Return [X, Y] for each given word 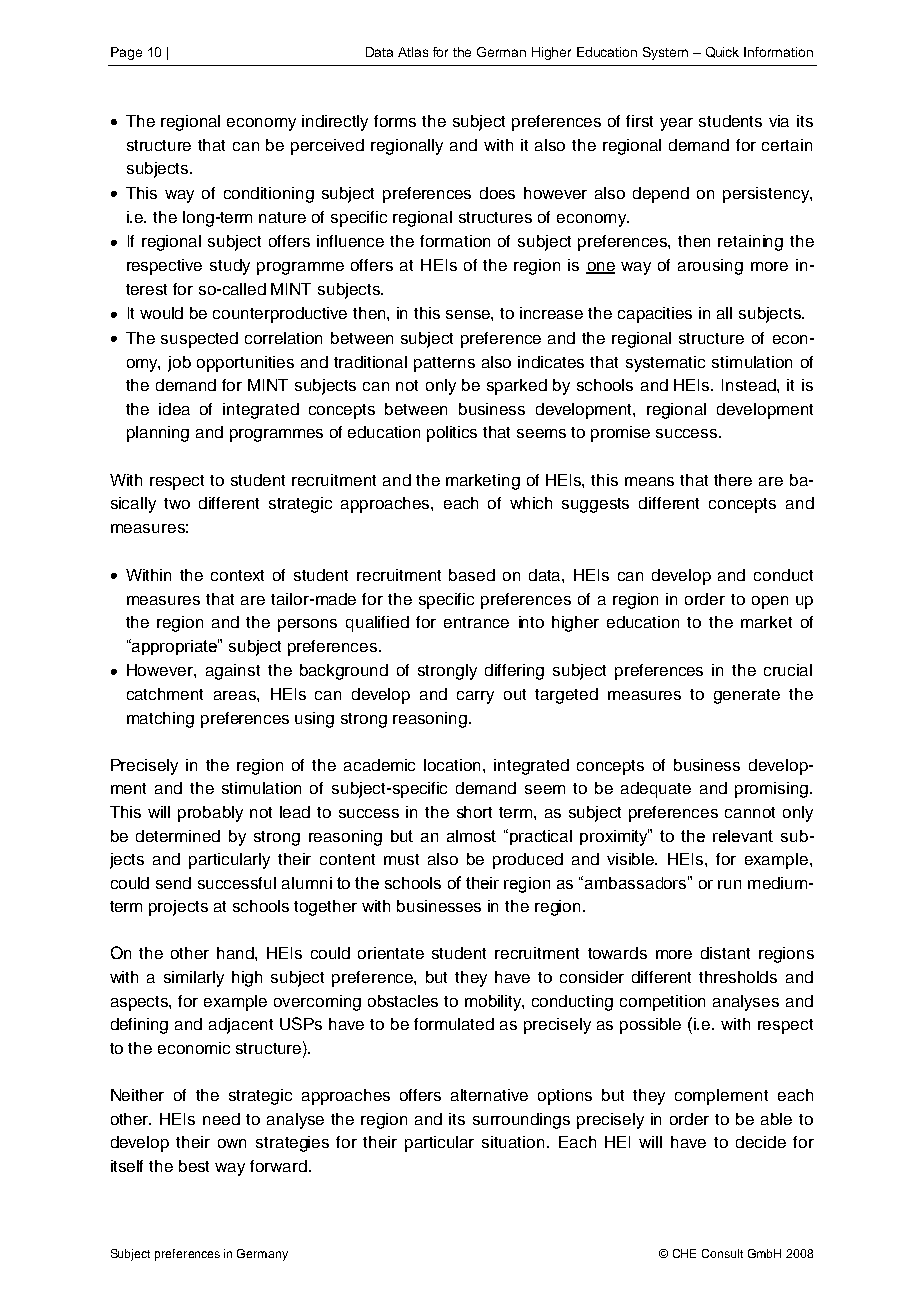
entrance [476, 622]
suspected [199, 340]
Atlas [413, 52]
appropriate [174, 647]
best [194, 1166]
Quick [722, 52]
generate [747, 696]
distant [725, 953]
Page [126, 53]
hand [236, 953]
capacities [655, 315]
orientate [391, 953]
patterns [444, 364]
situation [513, 1142]
